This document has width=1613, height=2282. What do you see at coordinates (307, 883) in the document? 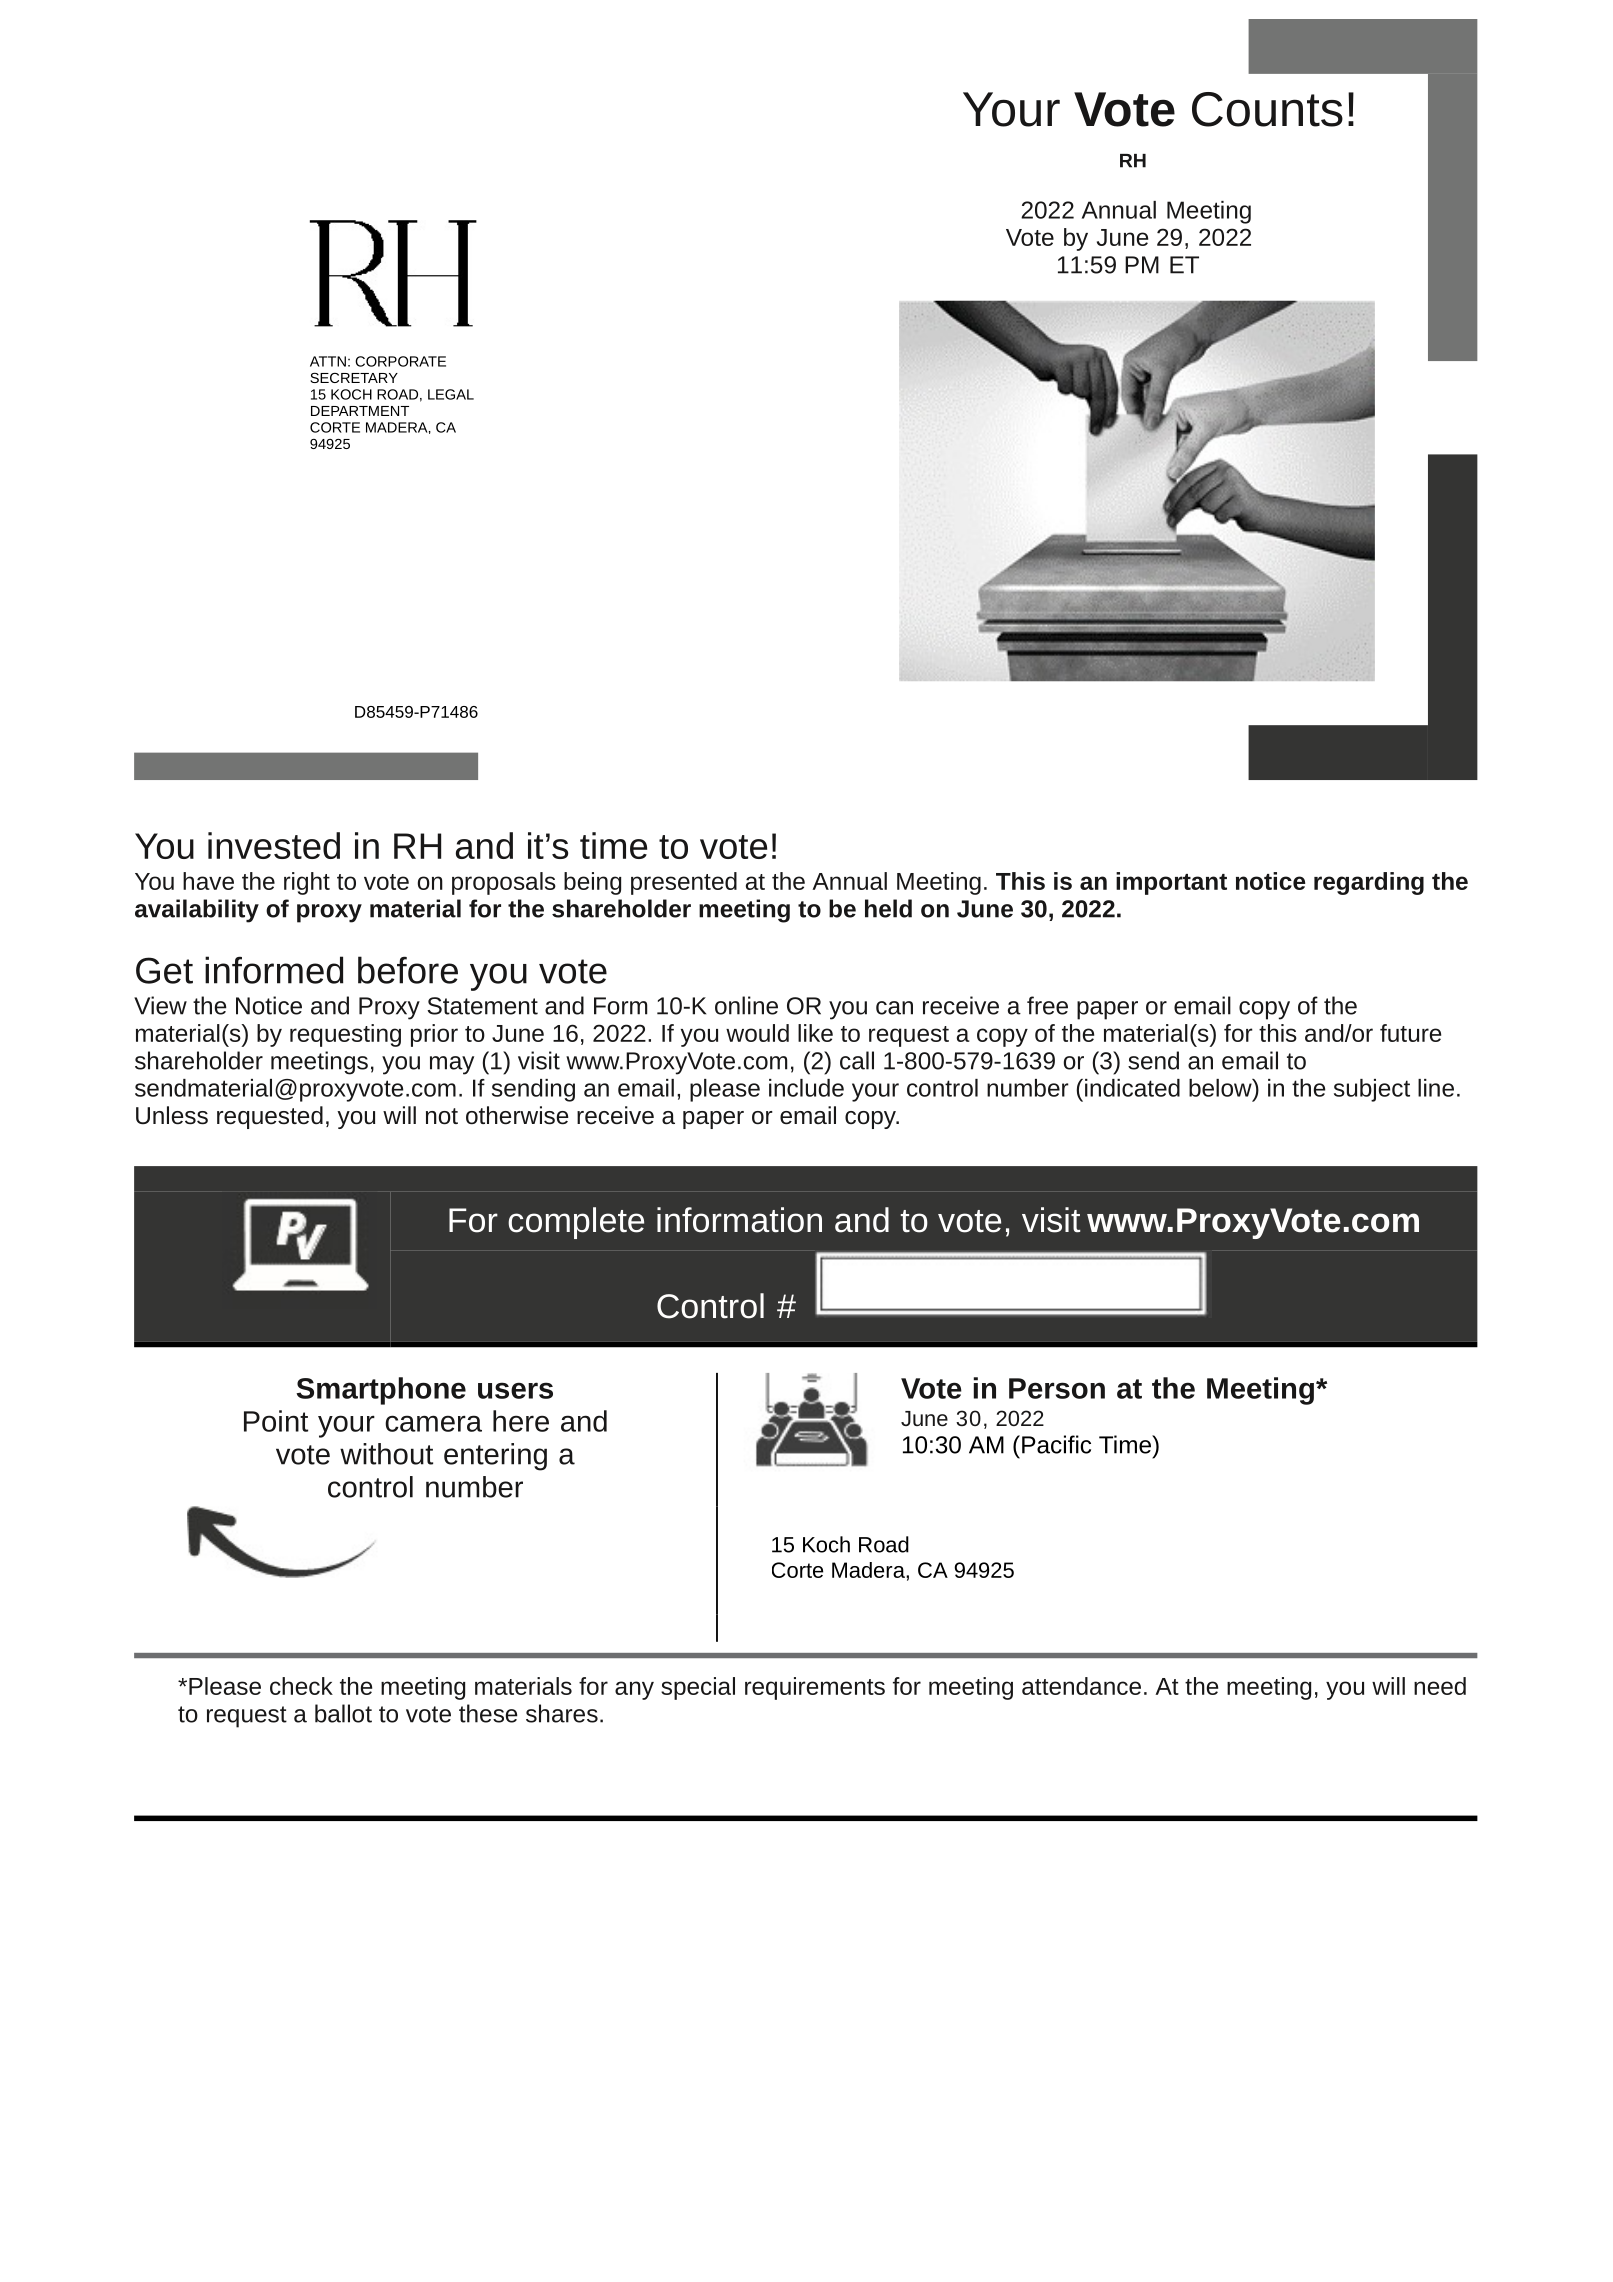
I see `right` at bounding box center [307, 883].
